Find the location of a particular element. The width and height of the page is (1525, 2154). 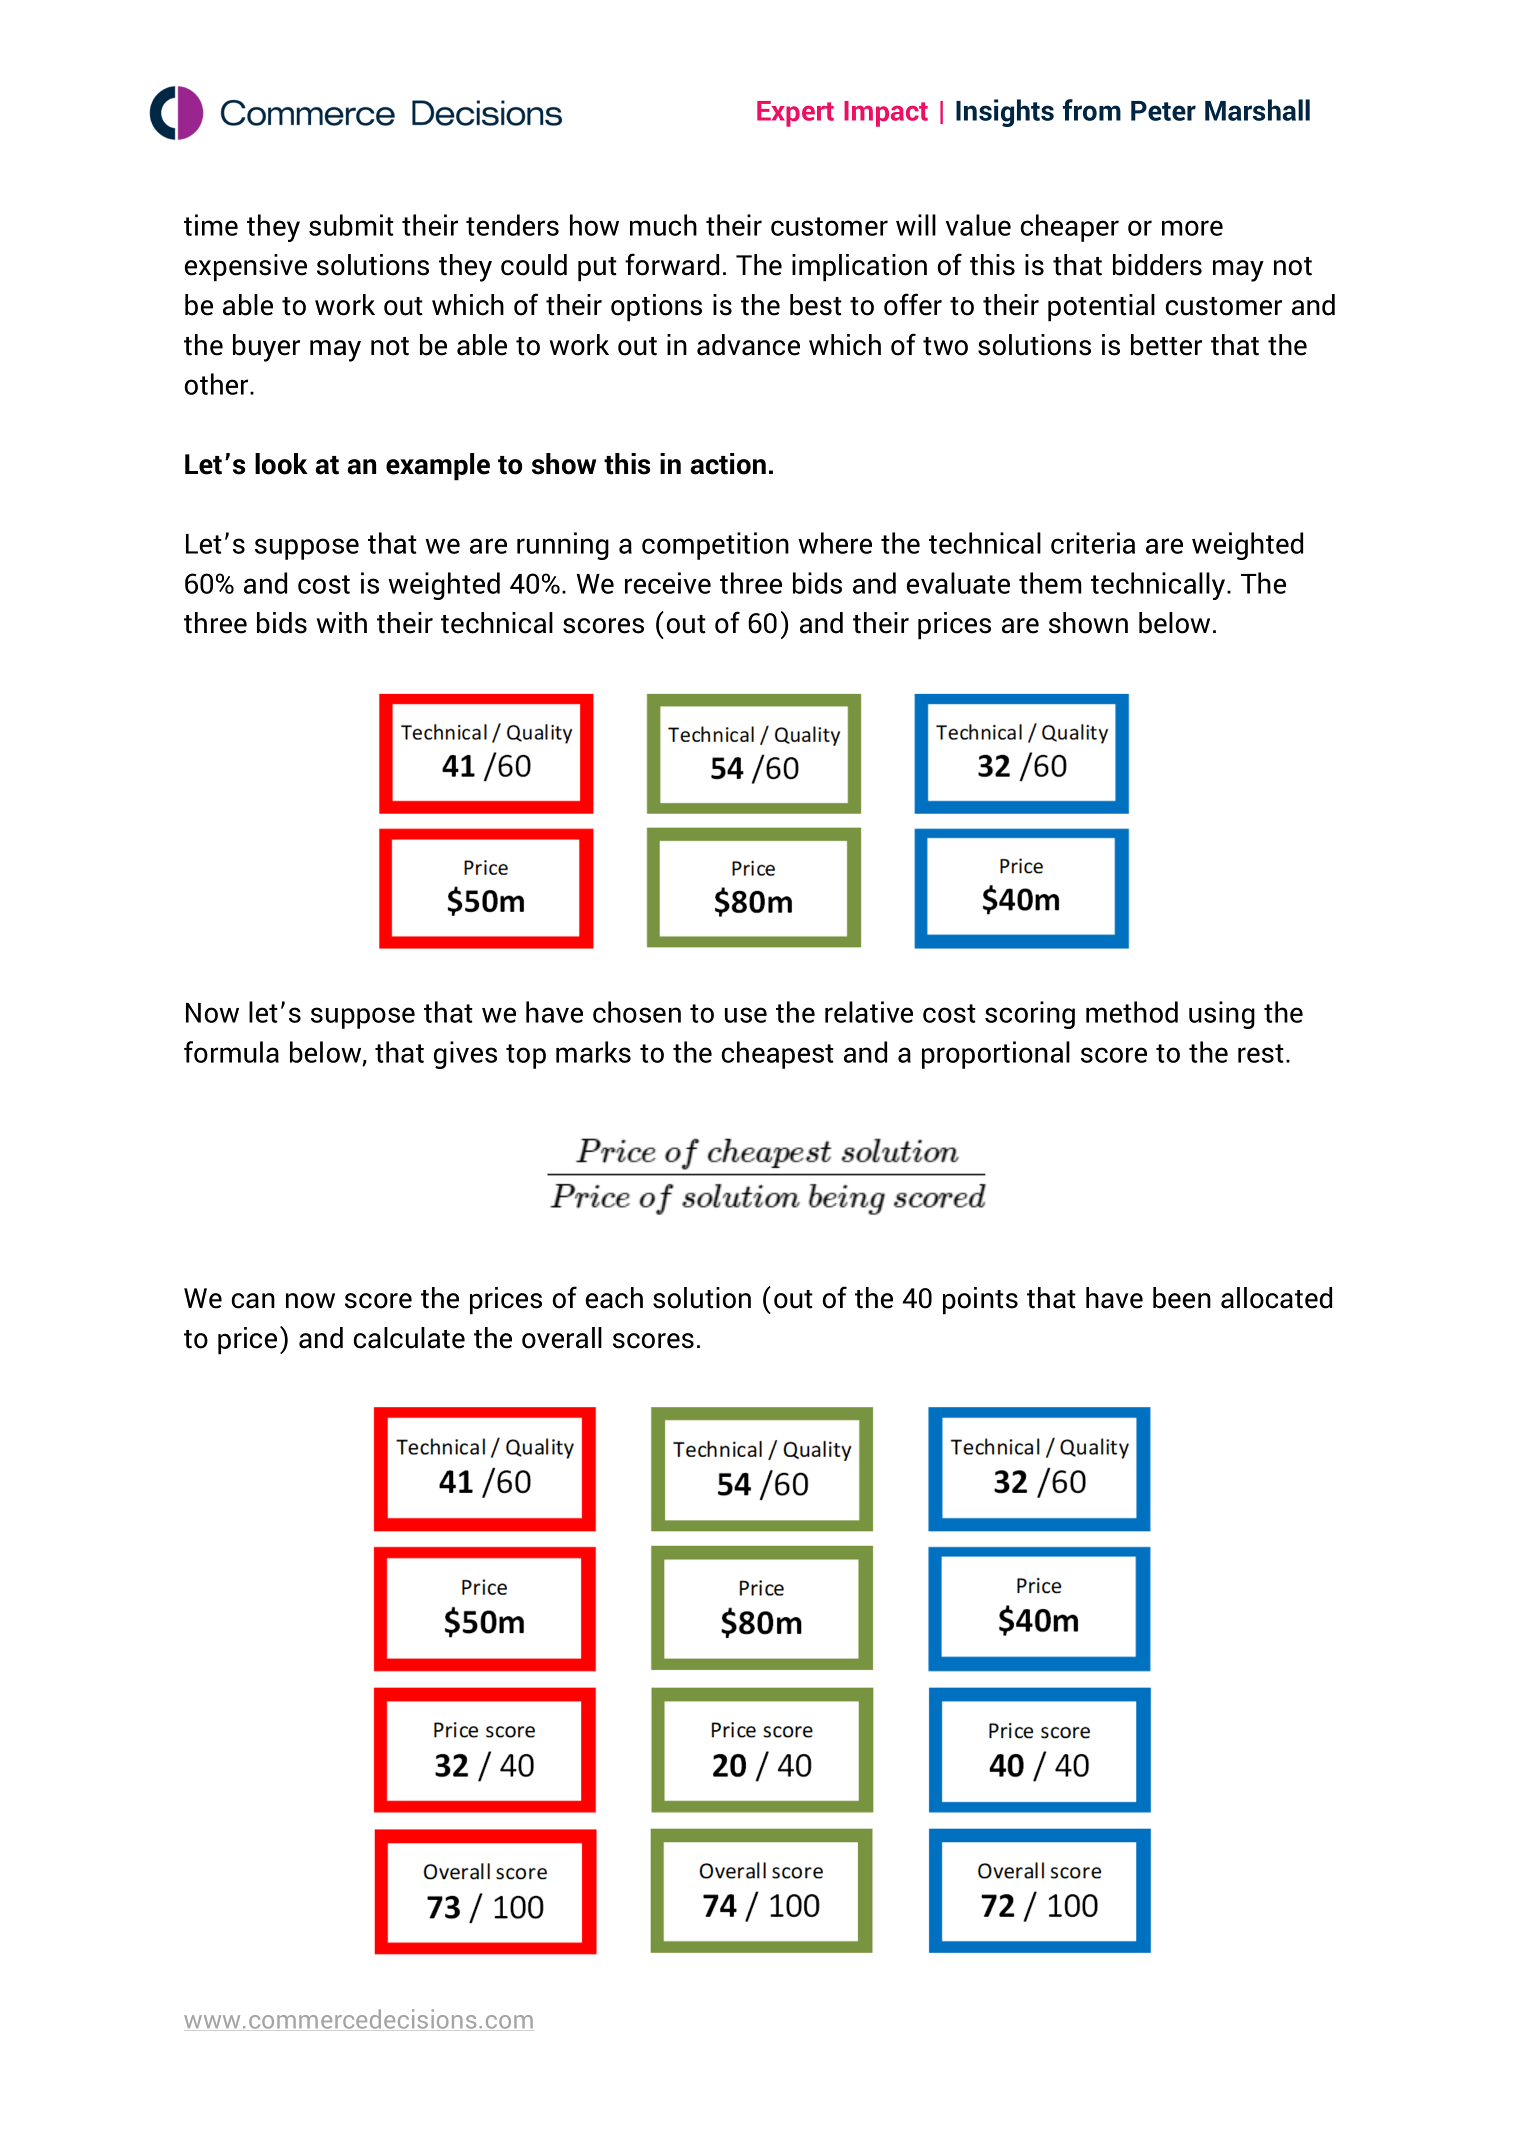

can is located at coordinates (253, 1301).
